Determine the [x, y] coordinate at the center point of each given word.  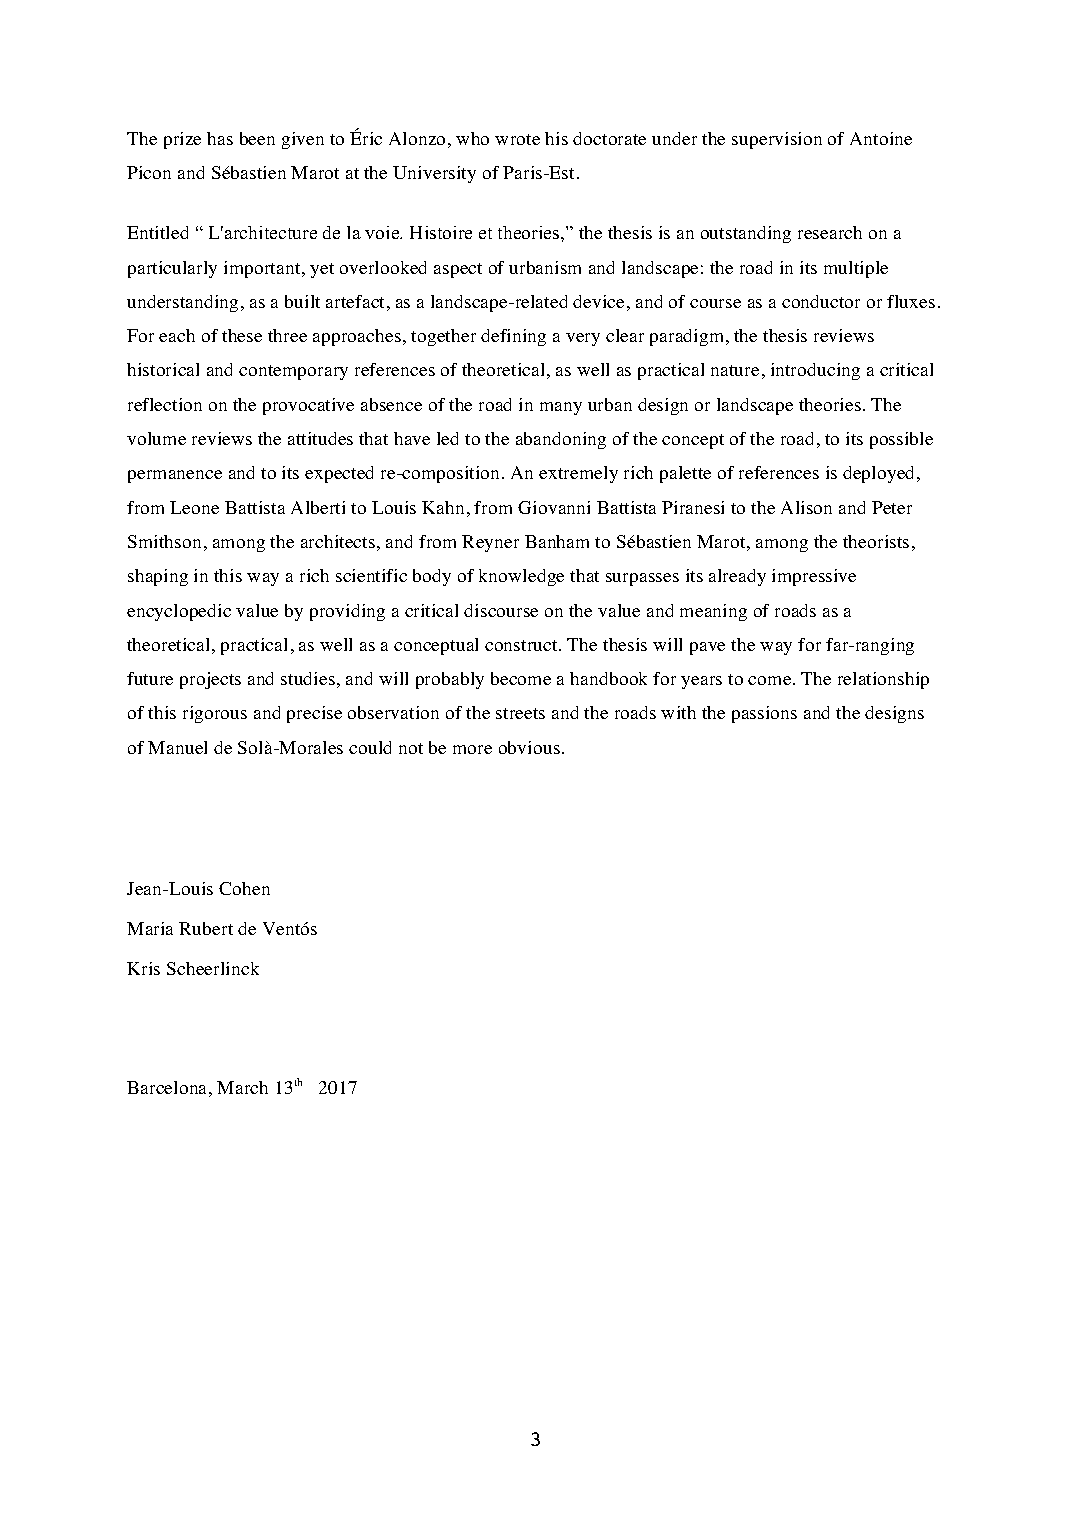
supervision [777, 140]
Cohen [244, 888]
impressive [814, 577]
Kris [143, 968]
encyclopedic [179, 612]
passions [764, 714]
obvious [529, 747]
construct [522, 645]
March [242, 1087]
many [561, 408]
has [220, 138]
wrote [517, 139]
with [678, 712]
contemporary [293, 372]
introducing [815, 371]
